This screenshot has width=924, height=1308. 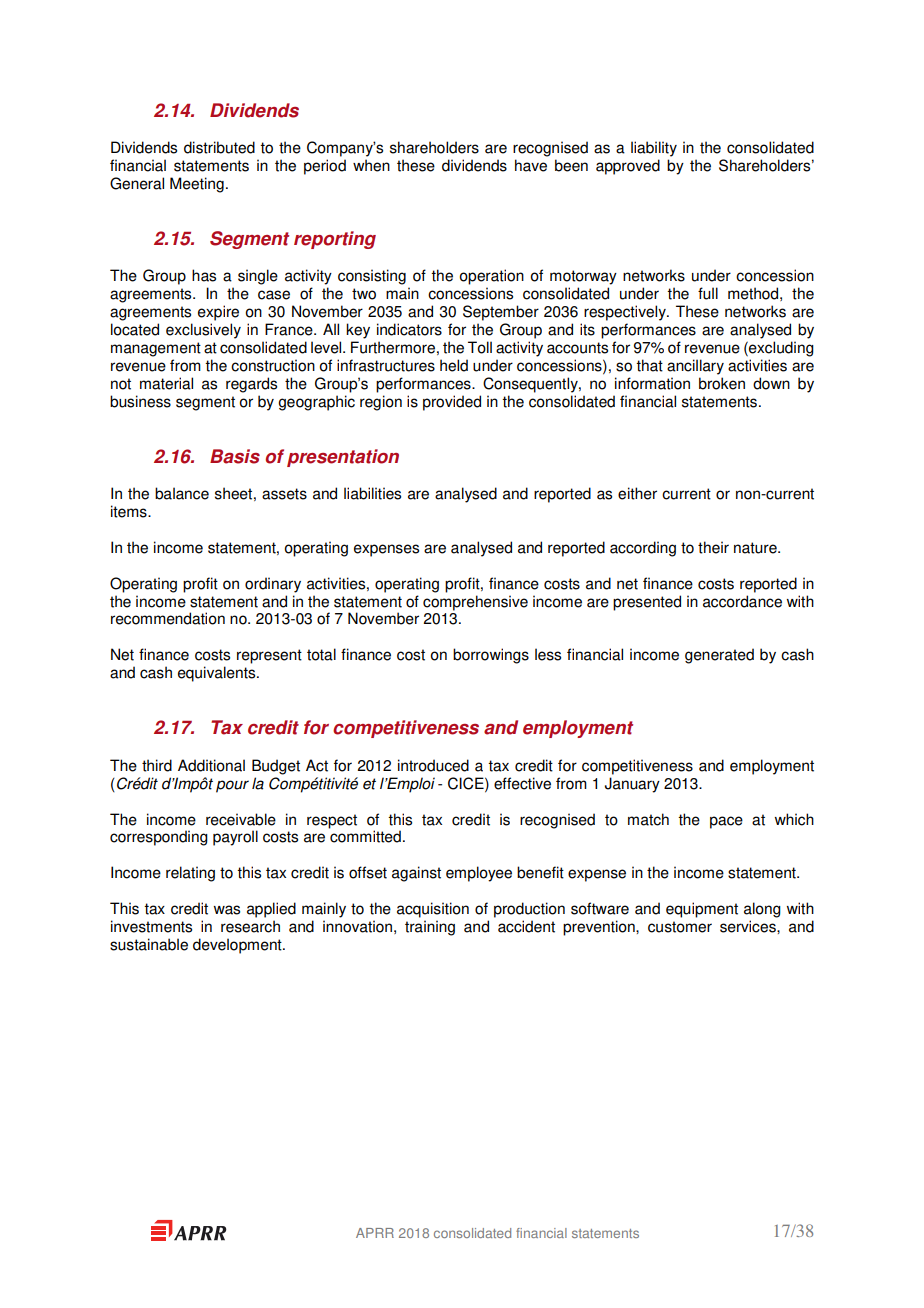 I want to click on have, so click(x=531, y=165).
